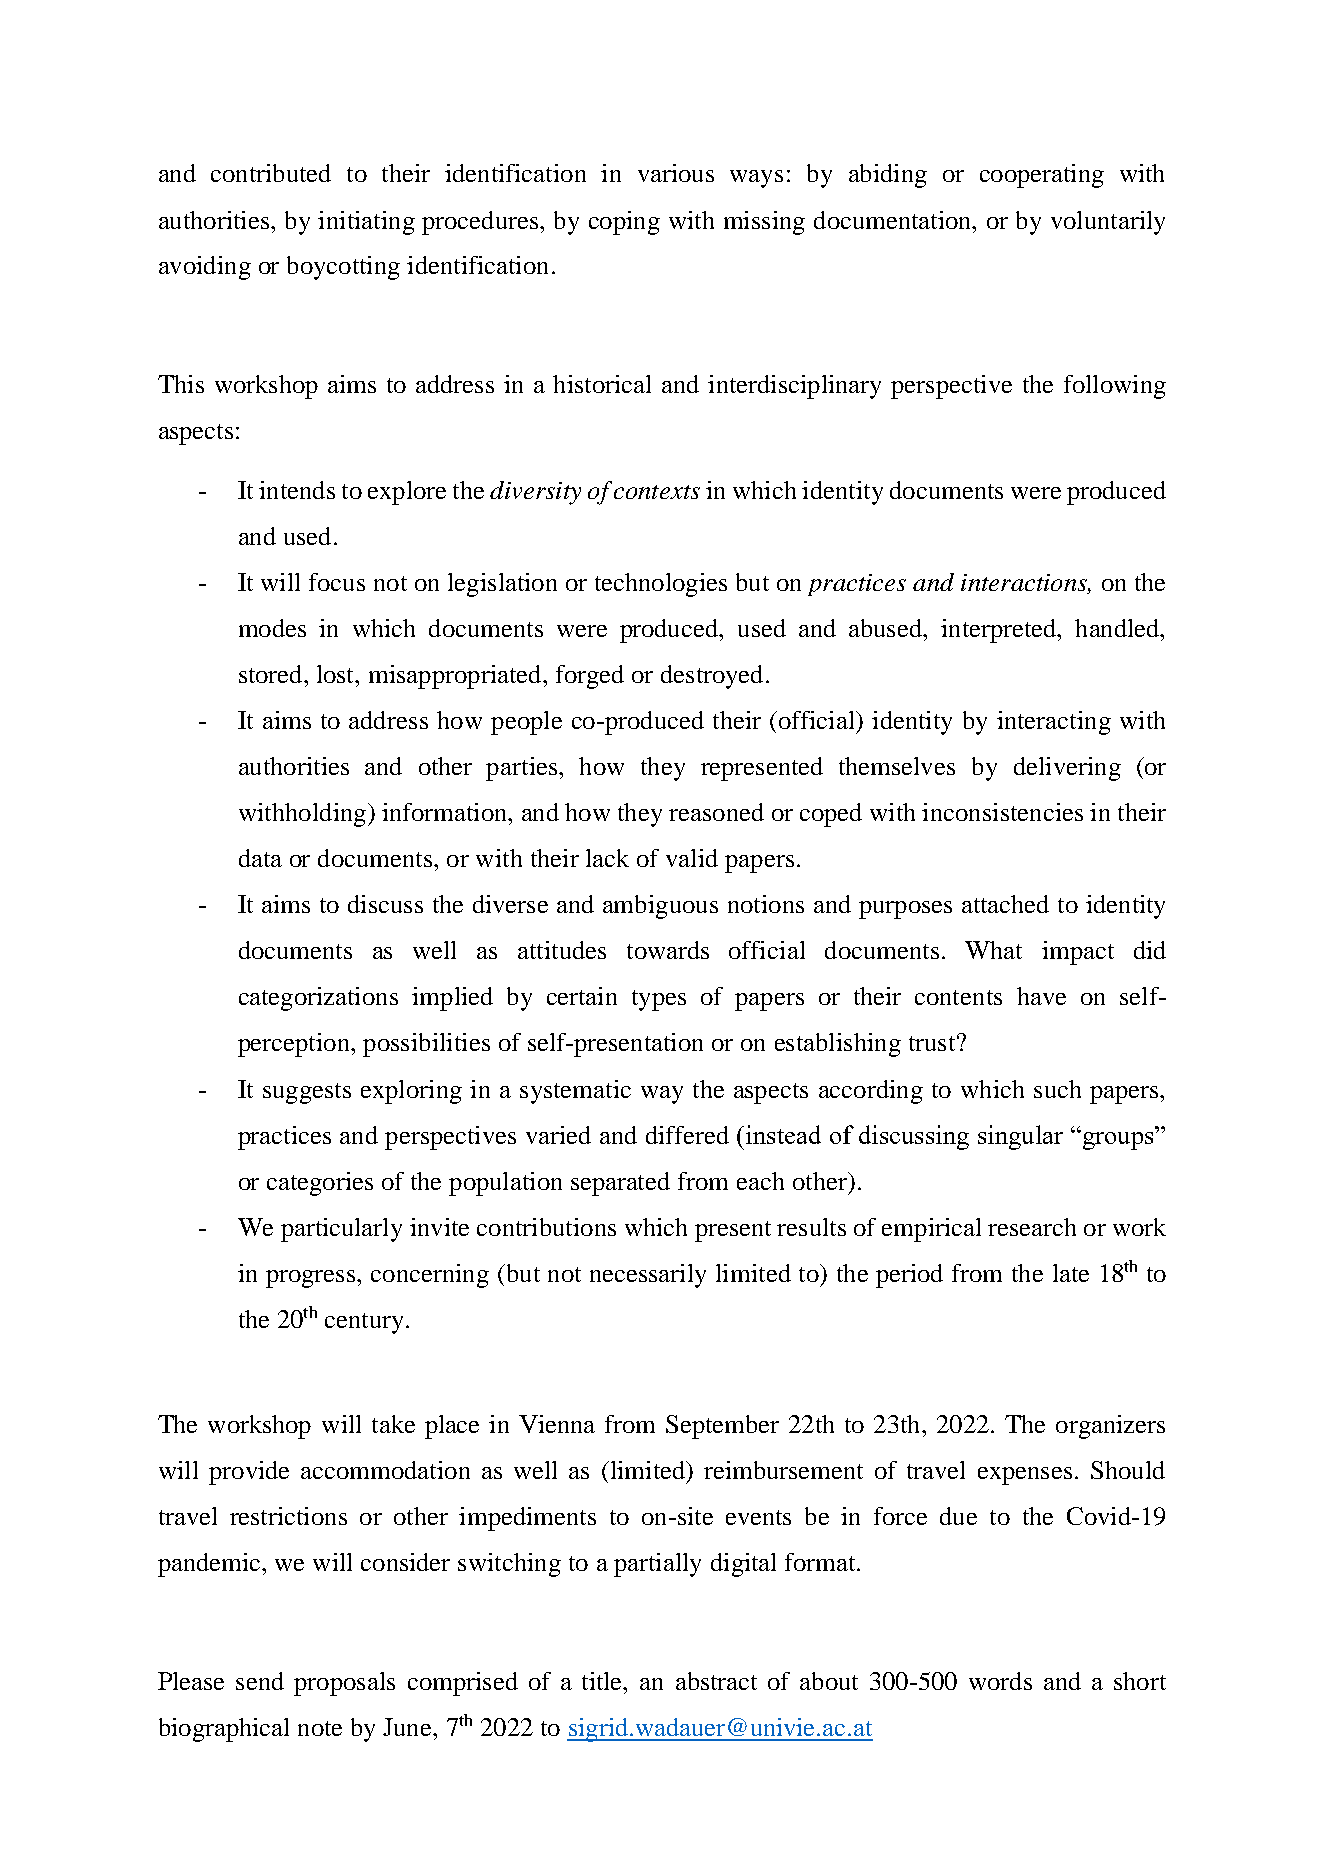  I want to click on categories, so click(320, 1184).
